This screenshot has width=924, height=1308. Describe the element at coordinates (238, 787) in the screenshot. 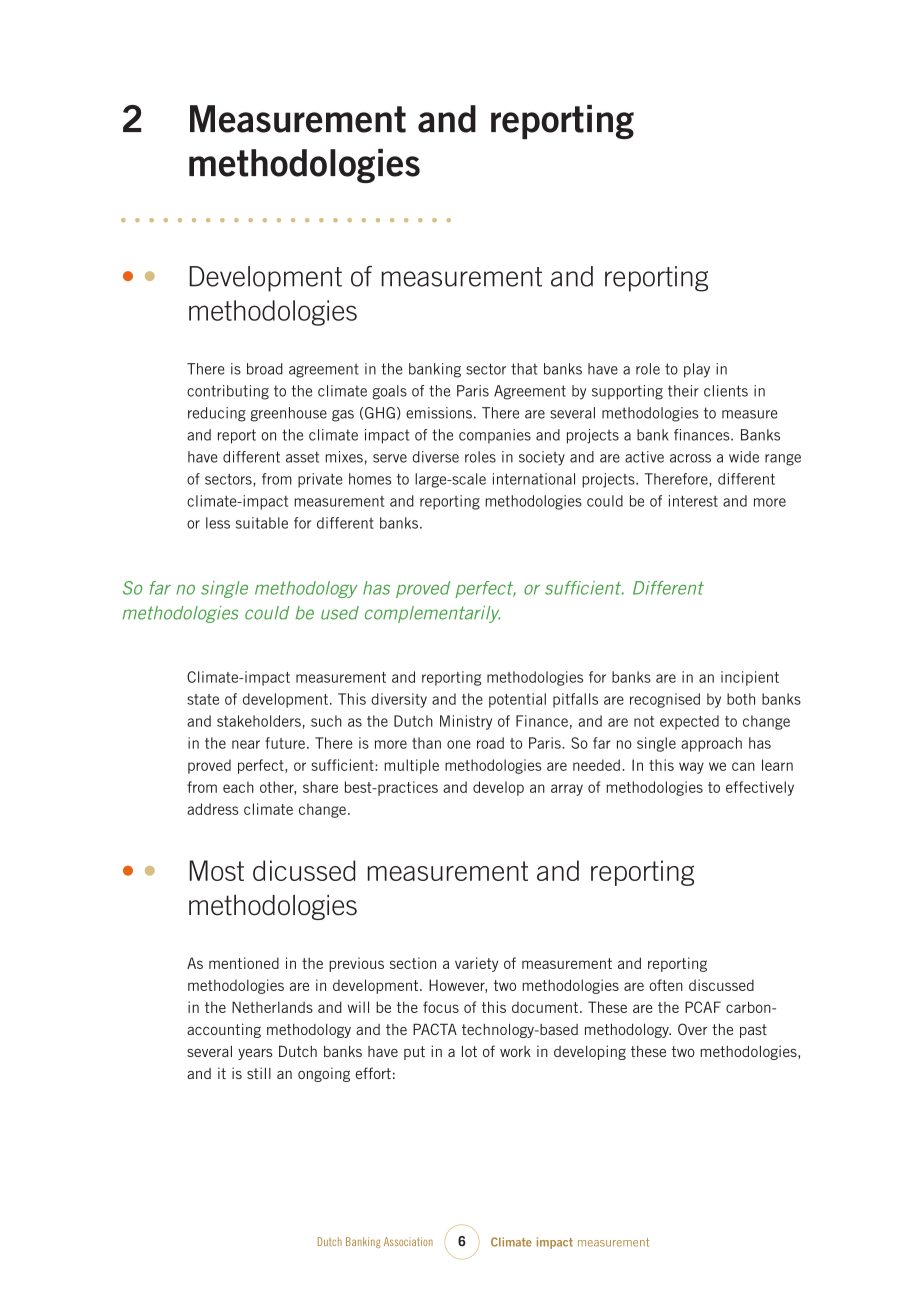

I see `each` at that location.
